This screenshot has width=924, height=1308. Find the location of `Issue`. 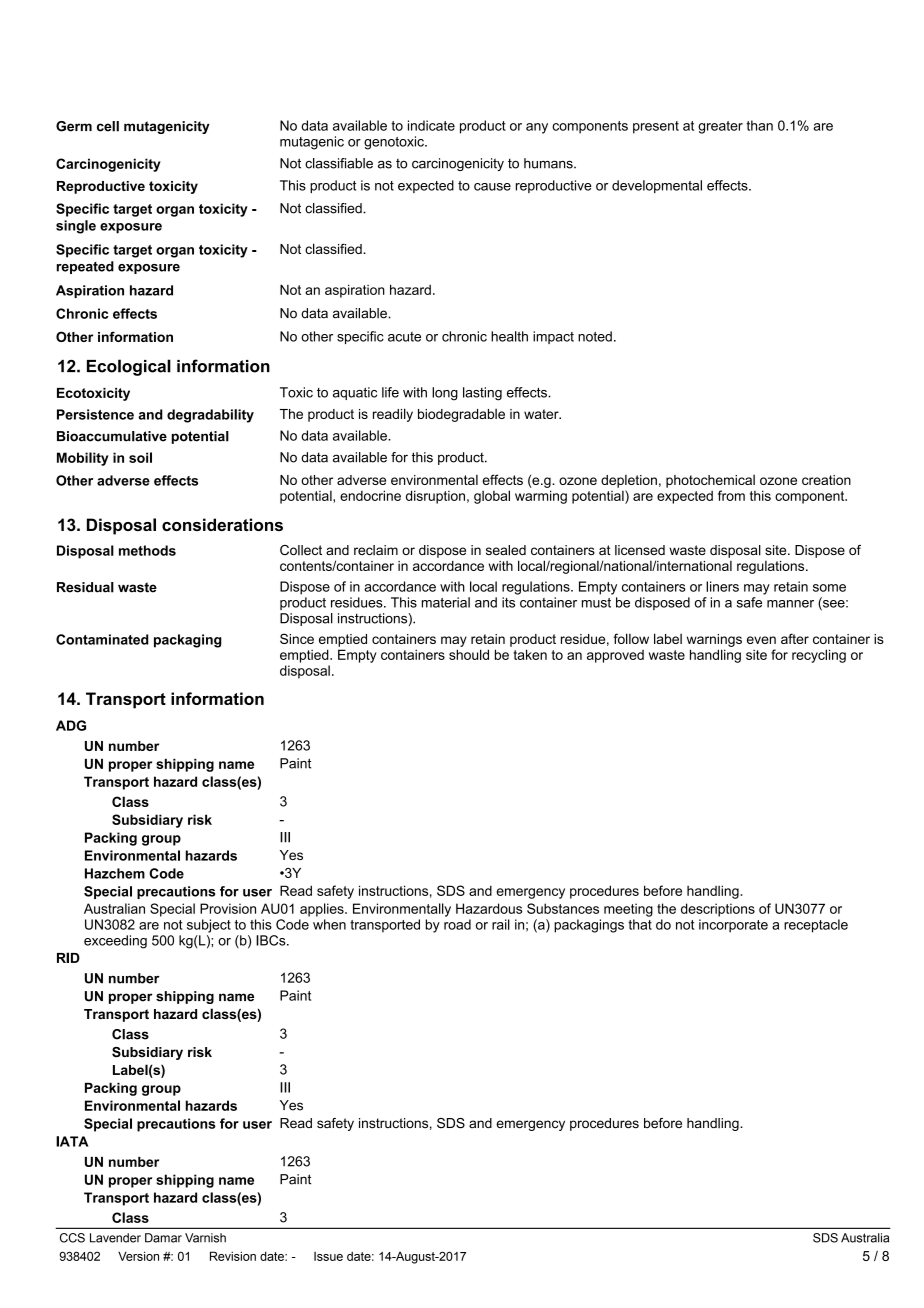

Issue is located at coordinates (328, 1256).
